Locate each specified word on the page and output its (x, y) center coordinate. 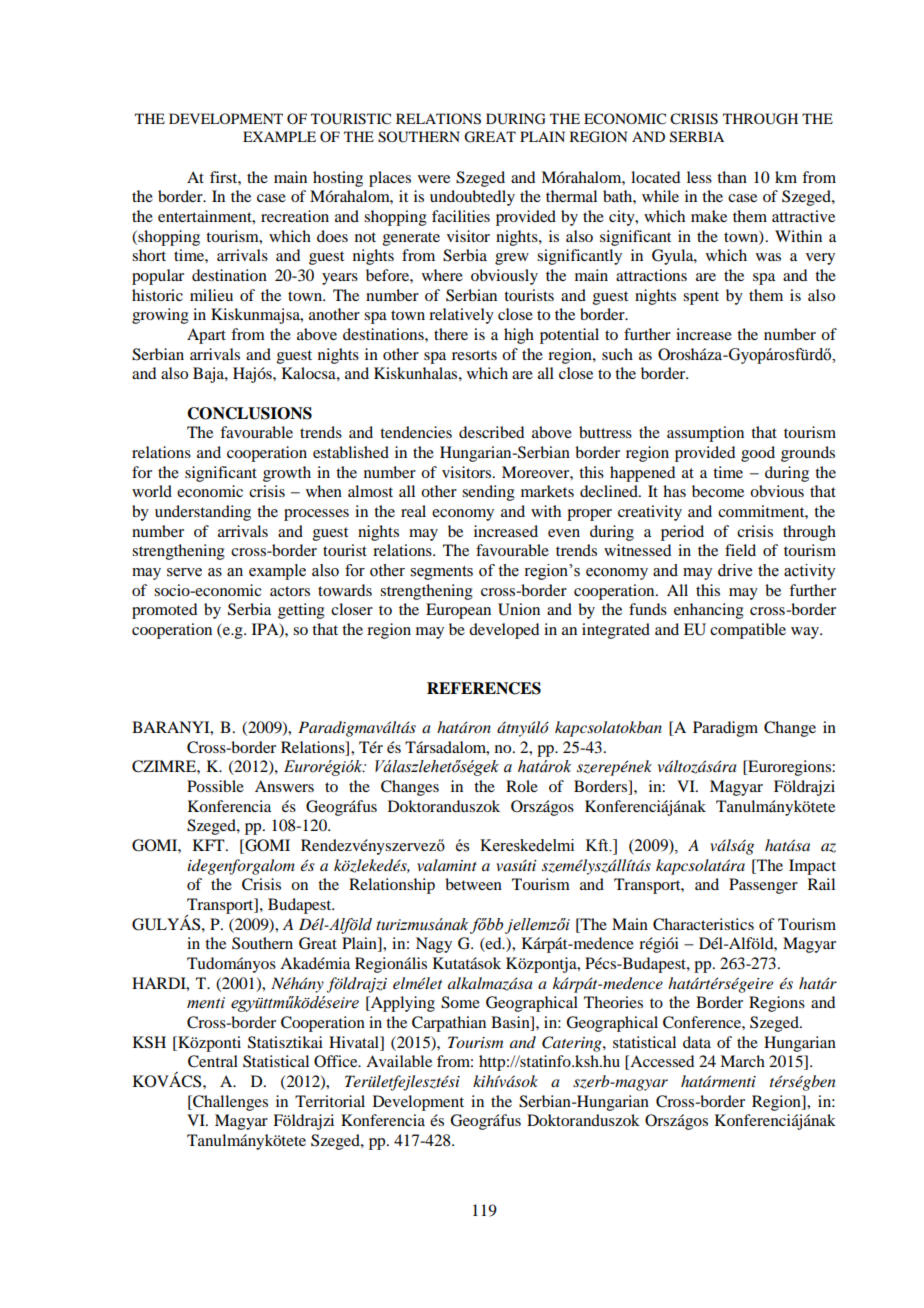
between (473, 884)
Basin (511, 1023)
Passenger (763, 886)
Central (213, 1061)
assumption (705, 434)
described (491, 432)
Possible (215, 786)
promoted (164, 611)
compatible (748, 631)
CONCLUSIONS (249, 413)
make (709, 216)
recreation (295, 216)
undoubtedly (472, 198)
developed (504, 631)
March (742, 1061)
